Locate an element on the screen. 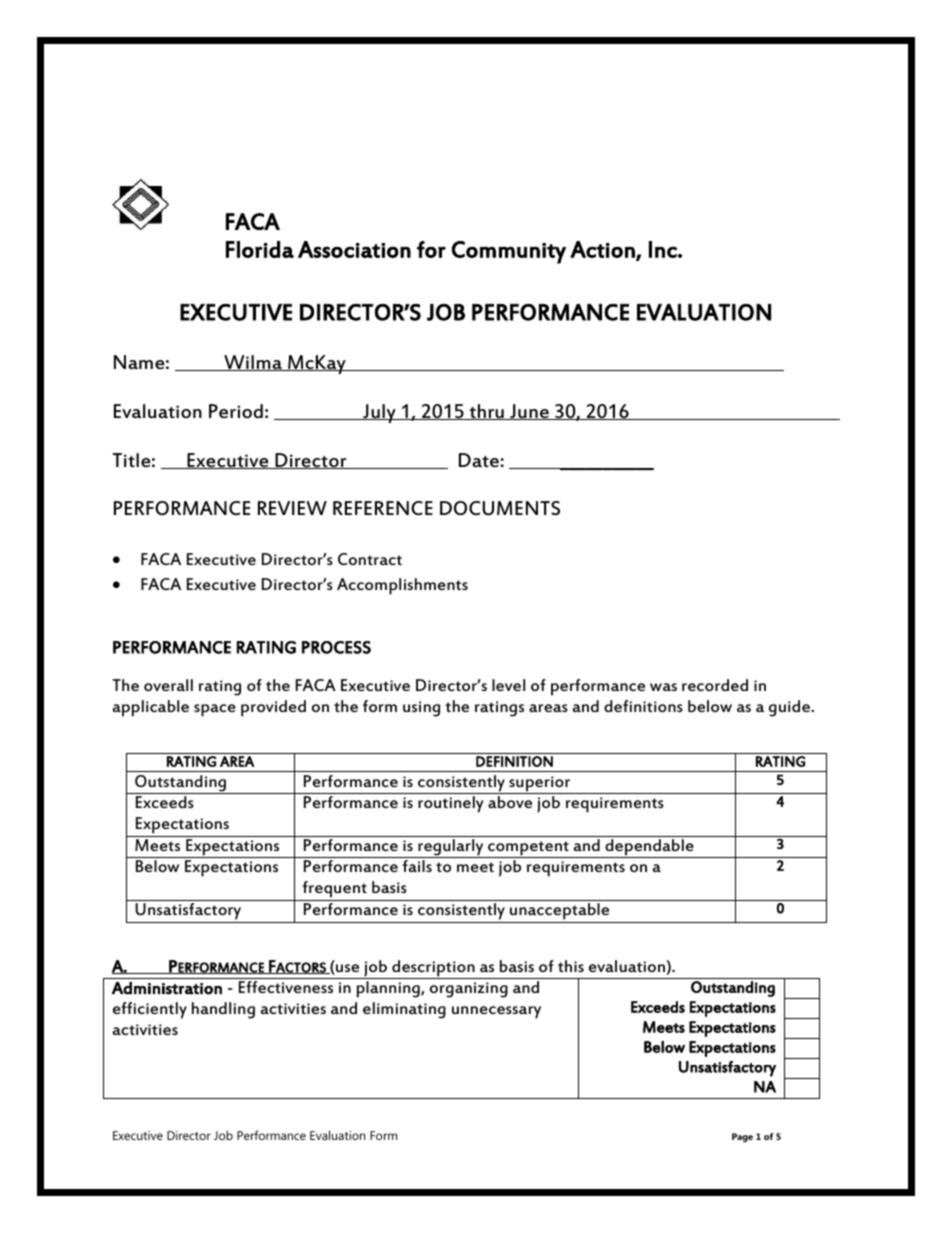 Image resolution: width=952 pixels, height=1233 pixels. REVIEW is located at coordinates (292, 508).
